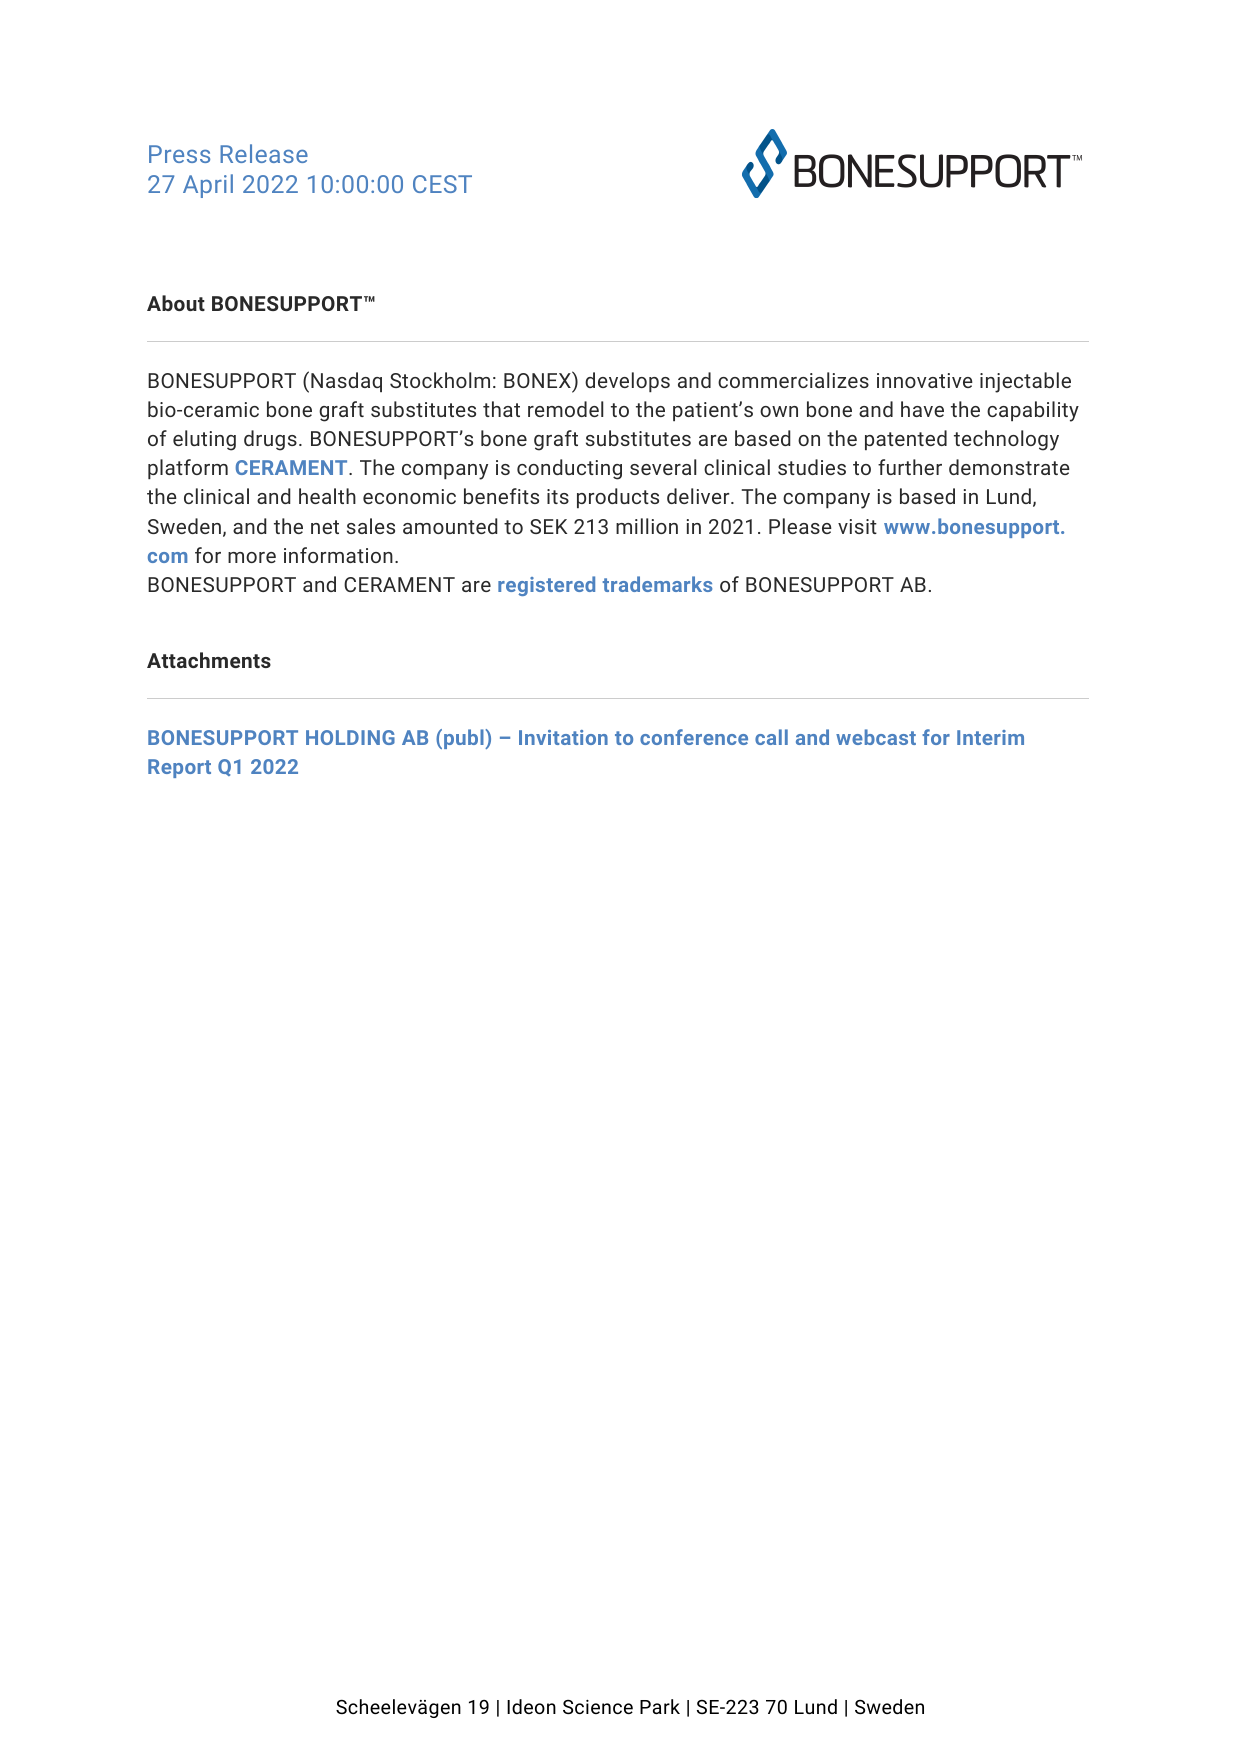 This screenshot has width=1236, height=1749. What do you see at coordinates (990, 737) in the screenshot?
I see `Interim` at bounding box center [990, 737].
